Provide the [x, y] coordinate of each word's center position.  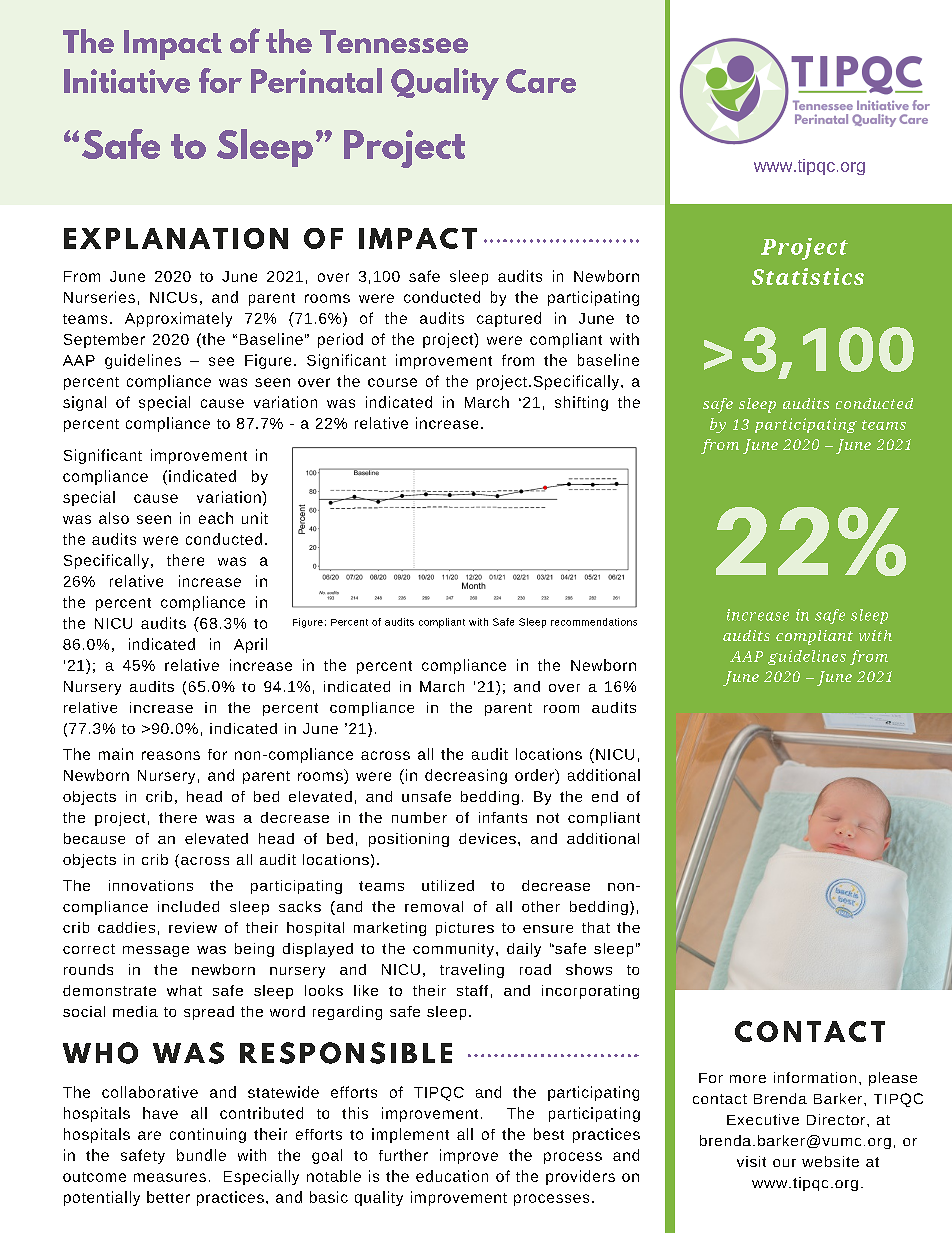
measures [170, 1177]
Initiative [127, 81]
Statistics [808, 276]
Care [541, 81]
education [452, 1176]
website [830, 1161]
